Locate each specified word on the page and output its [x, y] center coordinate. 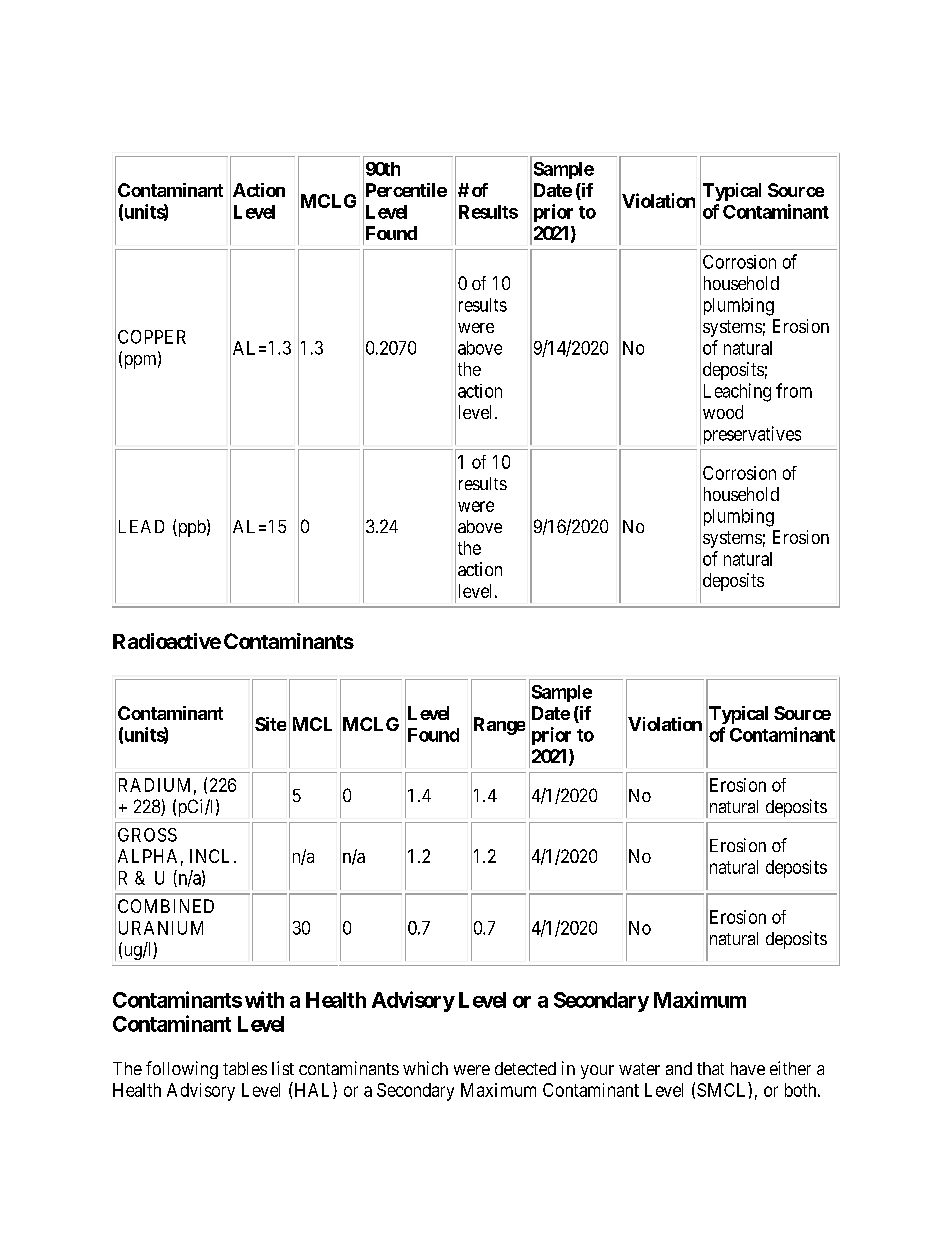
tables [245, 1068]
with [264, 999]
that [710, 1068]
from [794, 390]
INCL [209, 856]
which [425, 1068]
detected [525, 1068]
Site [270, 724]
